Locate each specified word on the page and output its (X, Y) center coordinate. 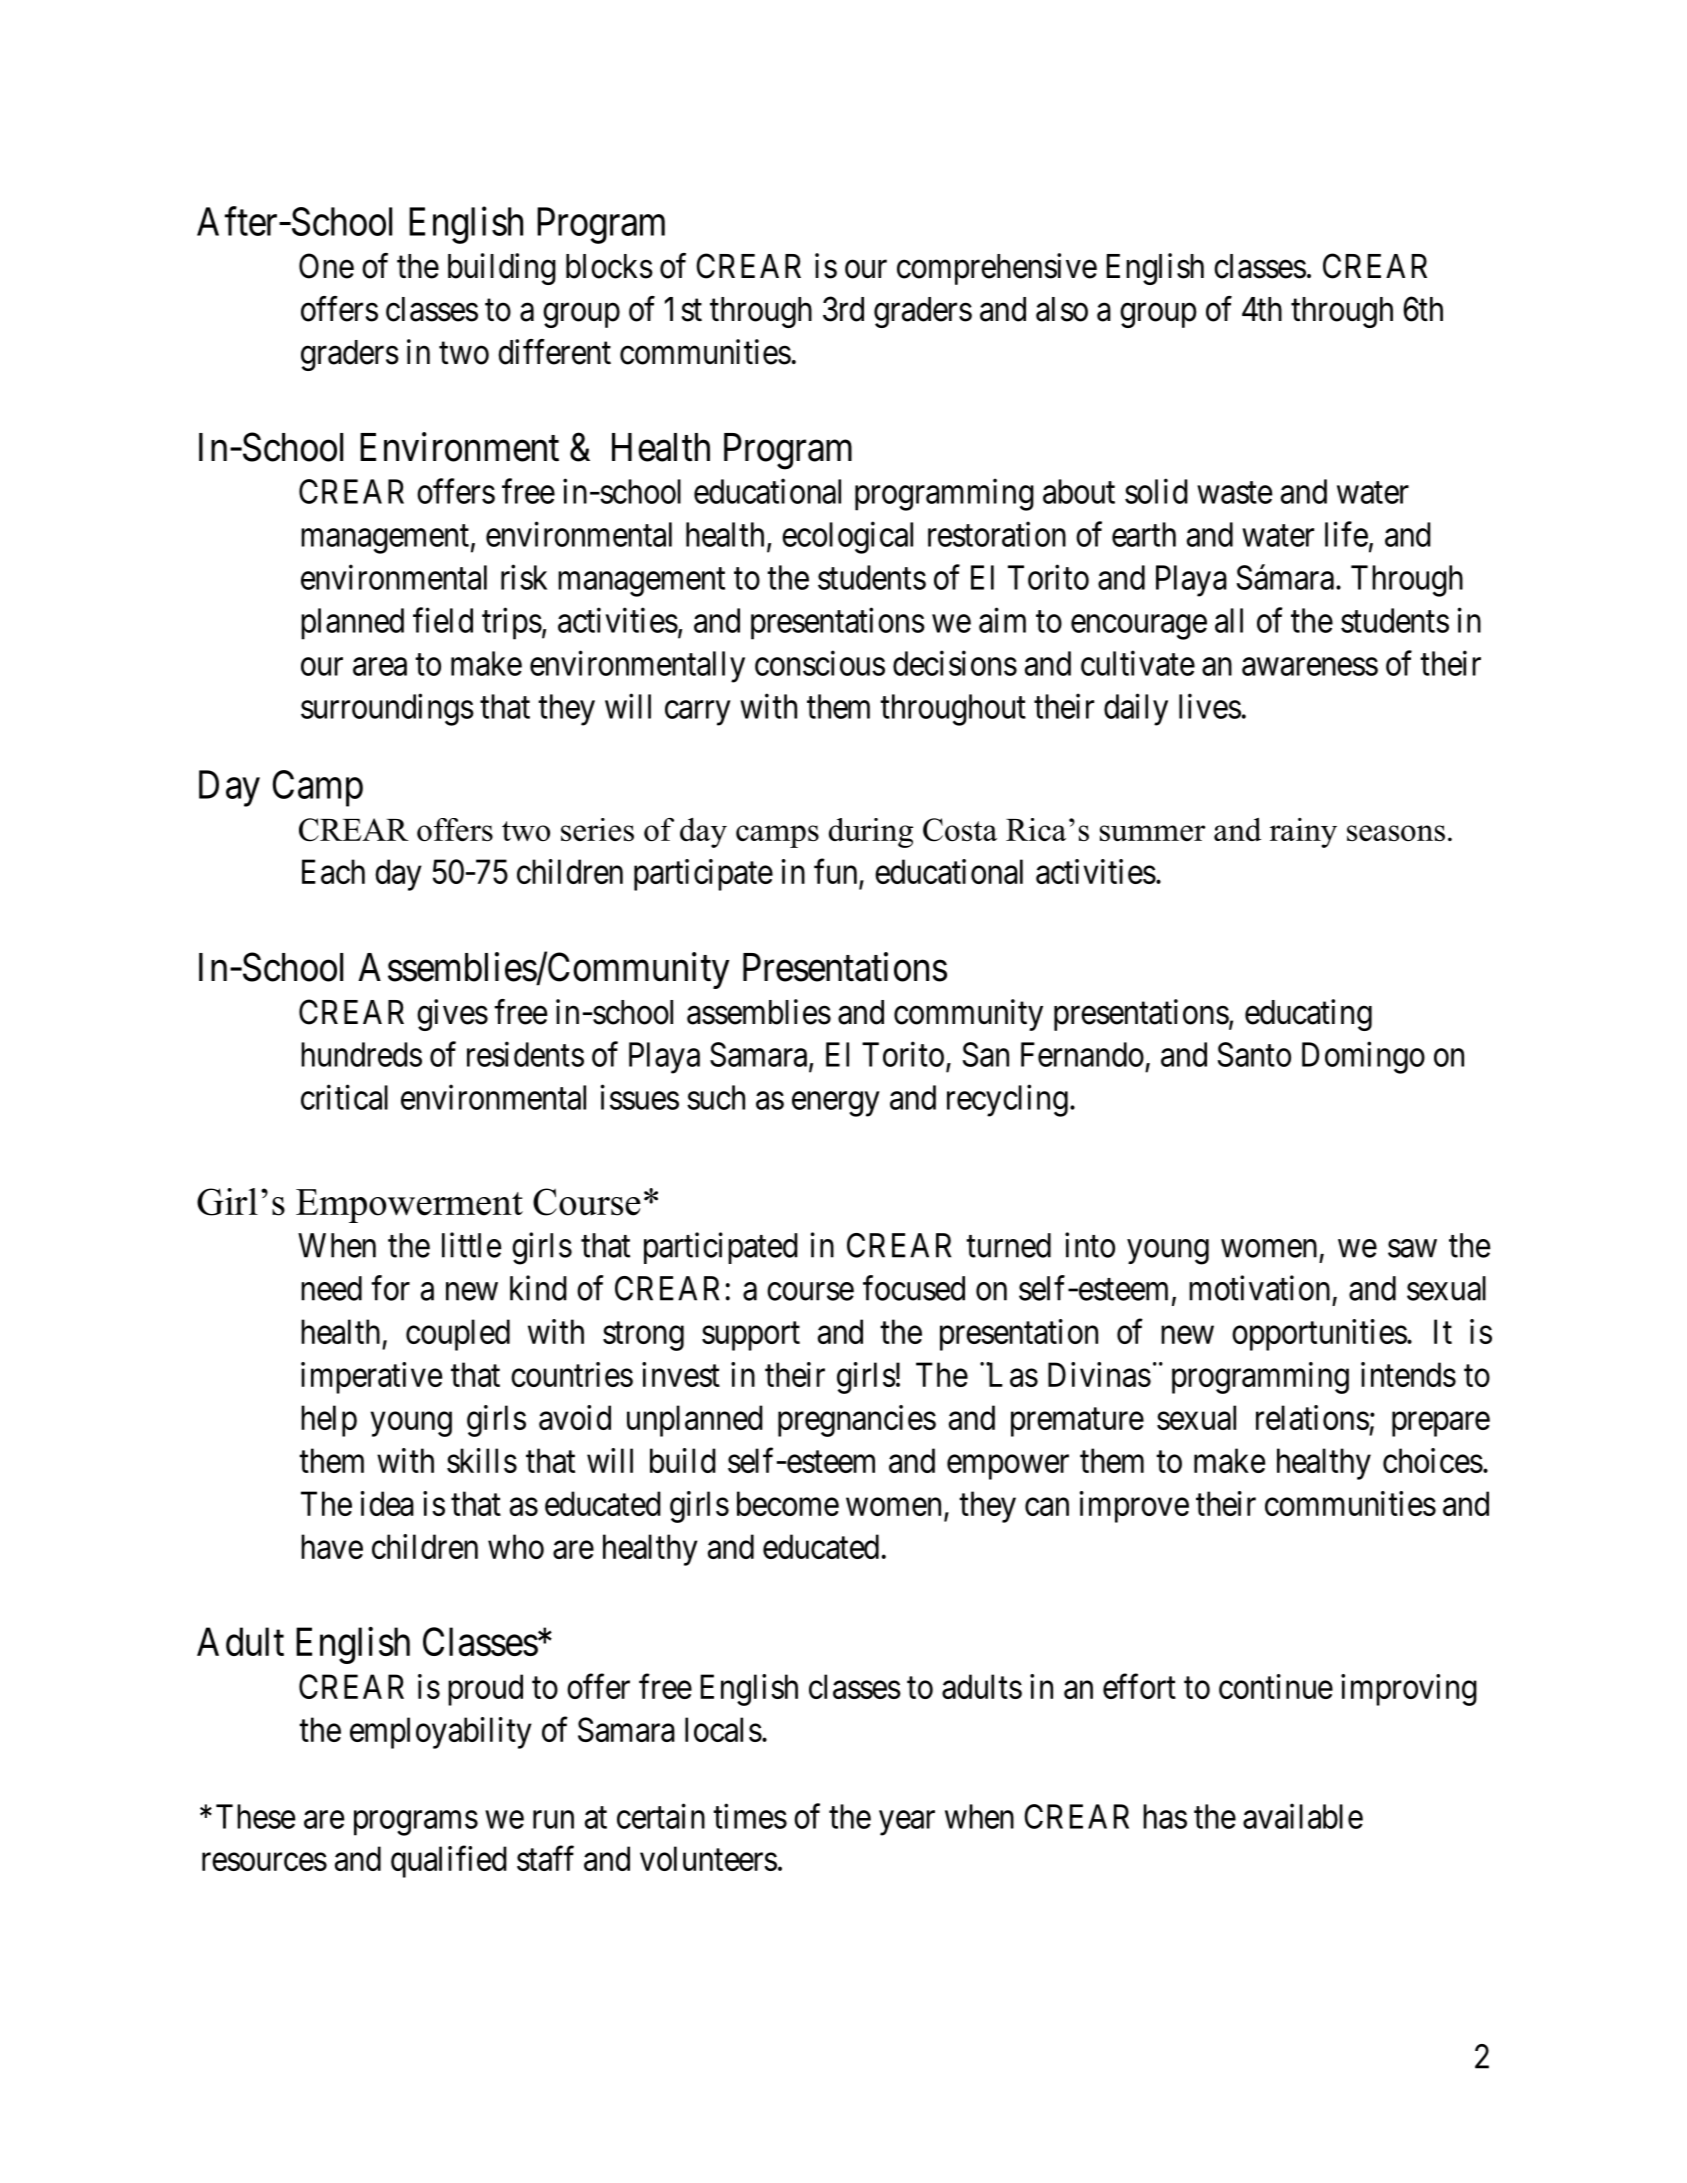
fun (837, 873)
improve (1134, 1507)
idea (387, 1503)
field (443, 620)
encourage (1139, 627)
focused (914, 1288)
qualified (449, 1862)
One (326, 266)
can (1047, 1507)
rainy (1303, 833)
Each (333, 871)
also (1062, 309)
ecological (847, 537)
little (471, 1245)
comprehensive (997, 269)
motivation (1259, 1288)
